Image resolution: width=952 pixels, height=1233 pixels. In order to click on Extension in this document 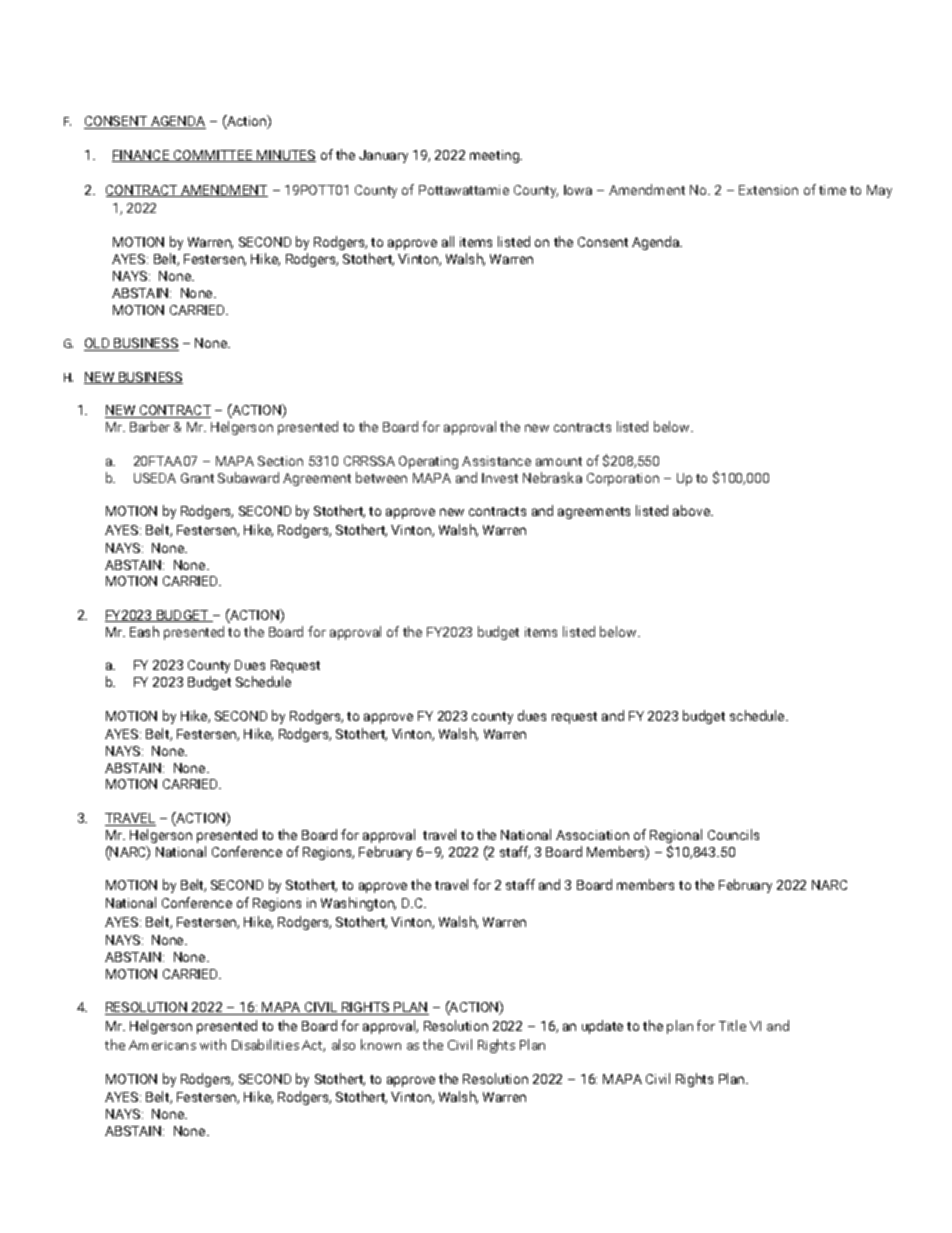, I will do `click(768, 190)`.
